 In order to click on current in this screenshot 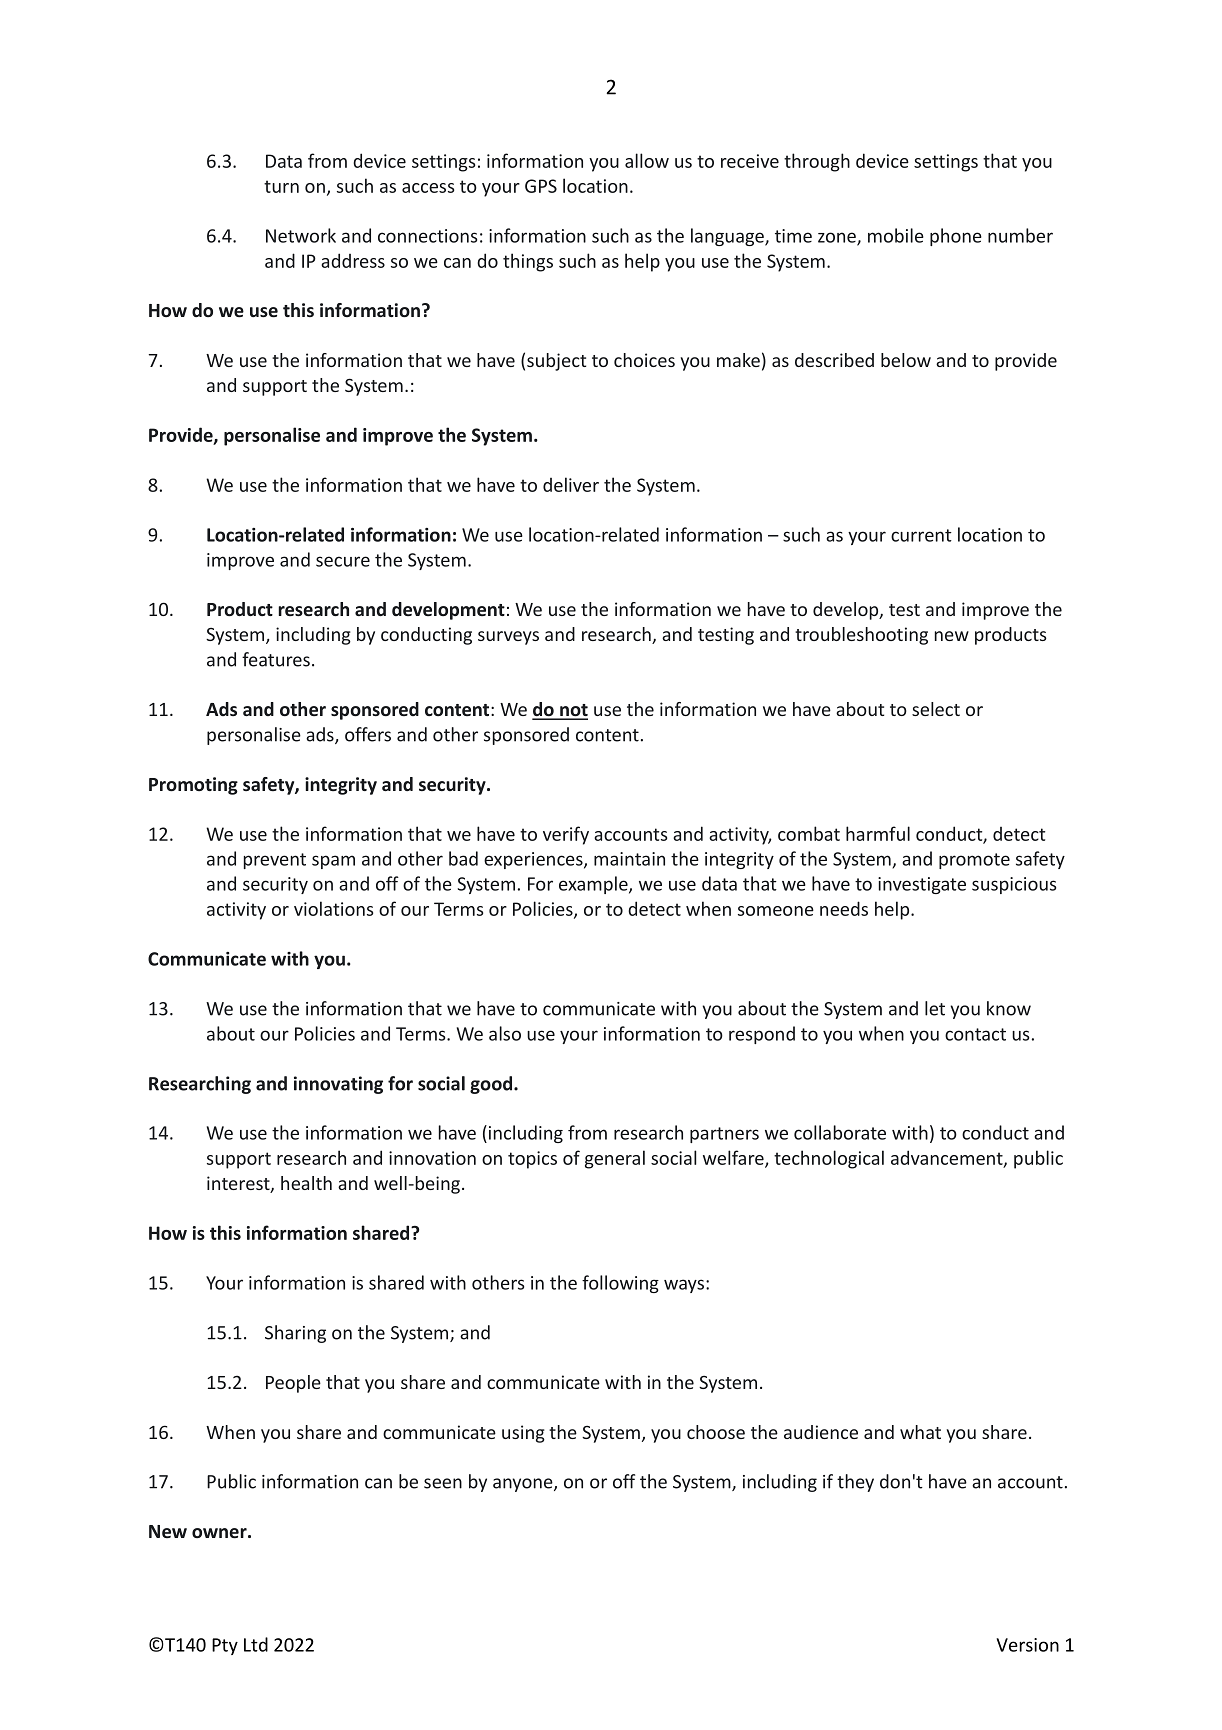, I will do `click(921, 535)`.
